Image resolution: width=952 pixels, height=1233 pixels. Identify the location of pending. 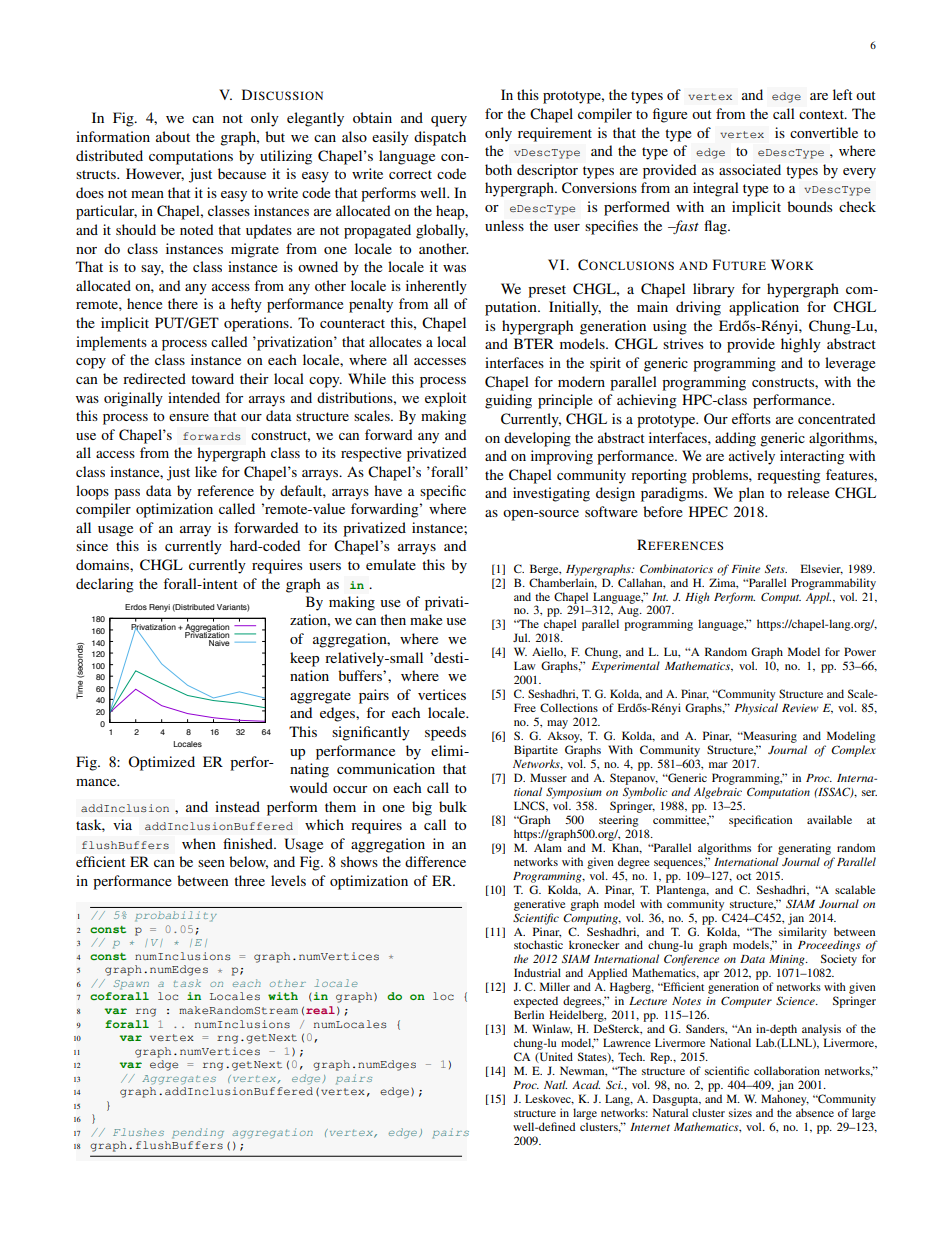
(198, 1133).
